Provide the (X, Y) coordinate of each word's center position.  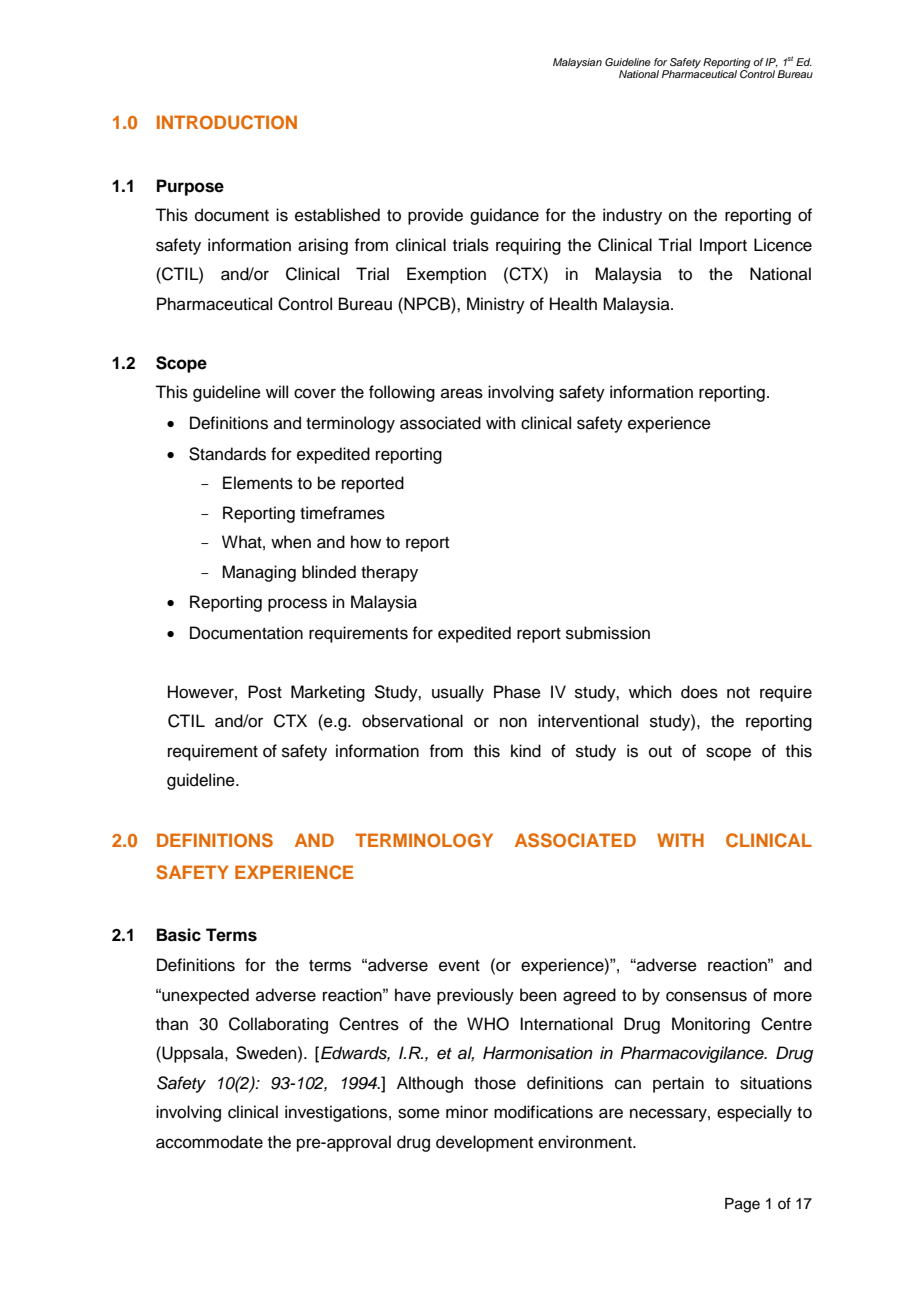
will (277, 391)
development (484, 1143)
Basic (179, 935)
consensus (706, 996)
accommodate (209, 1142)
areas (462, 393)
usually (458, 693)
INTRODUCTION (227, 122)
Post (265, 692)
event (459, 966)
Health (573, 304)
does (699, 692)
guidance (504, 216)
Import (723, 246)
